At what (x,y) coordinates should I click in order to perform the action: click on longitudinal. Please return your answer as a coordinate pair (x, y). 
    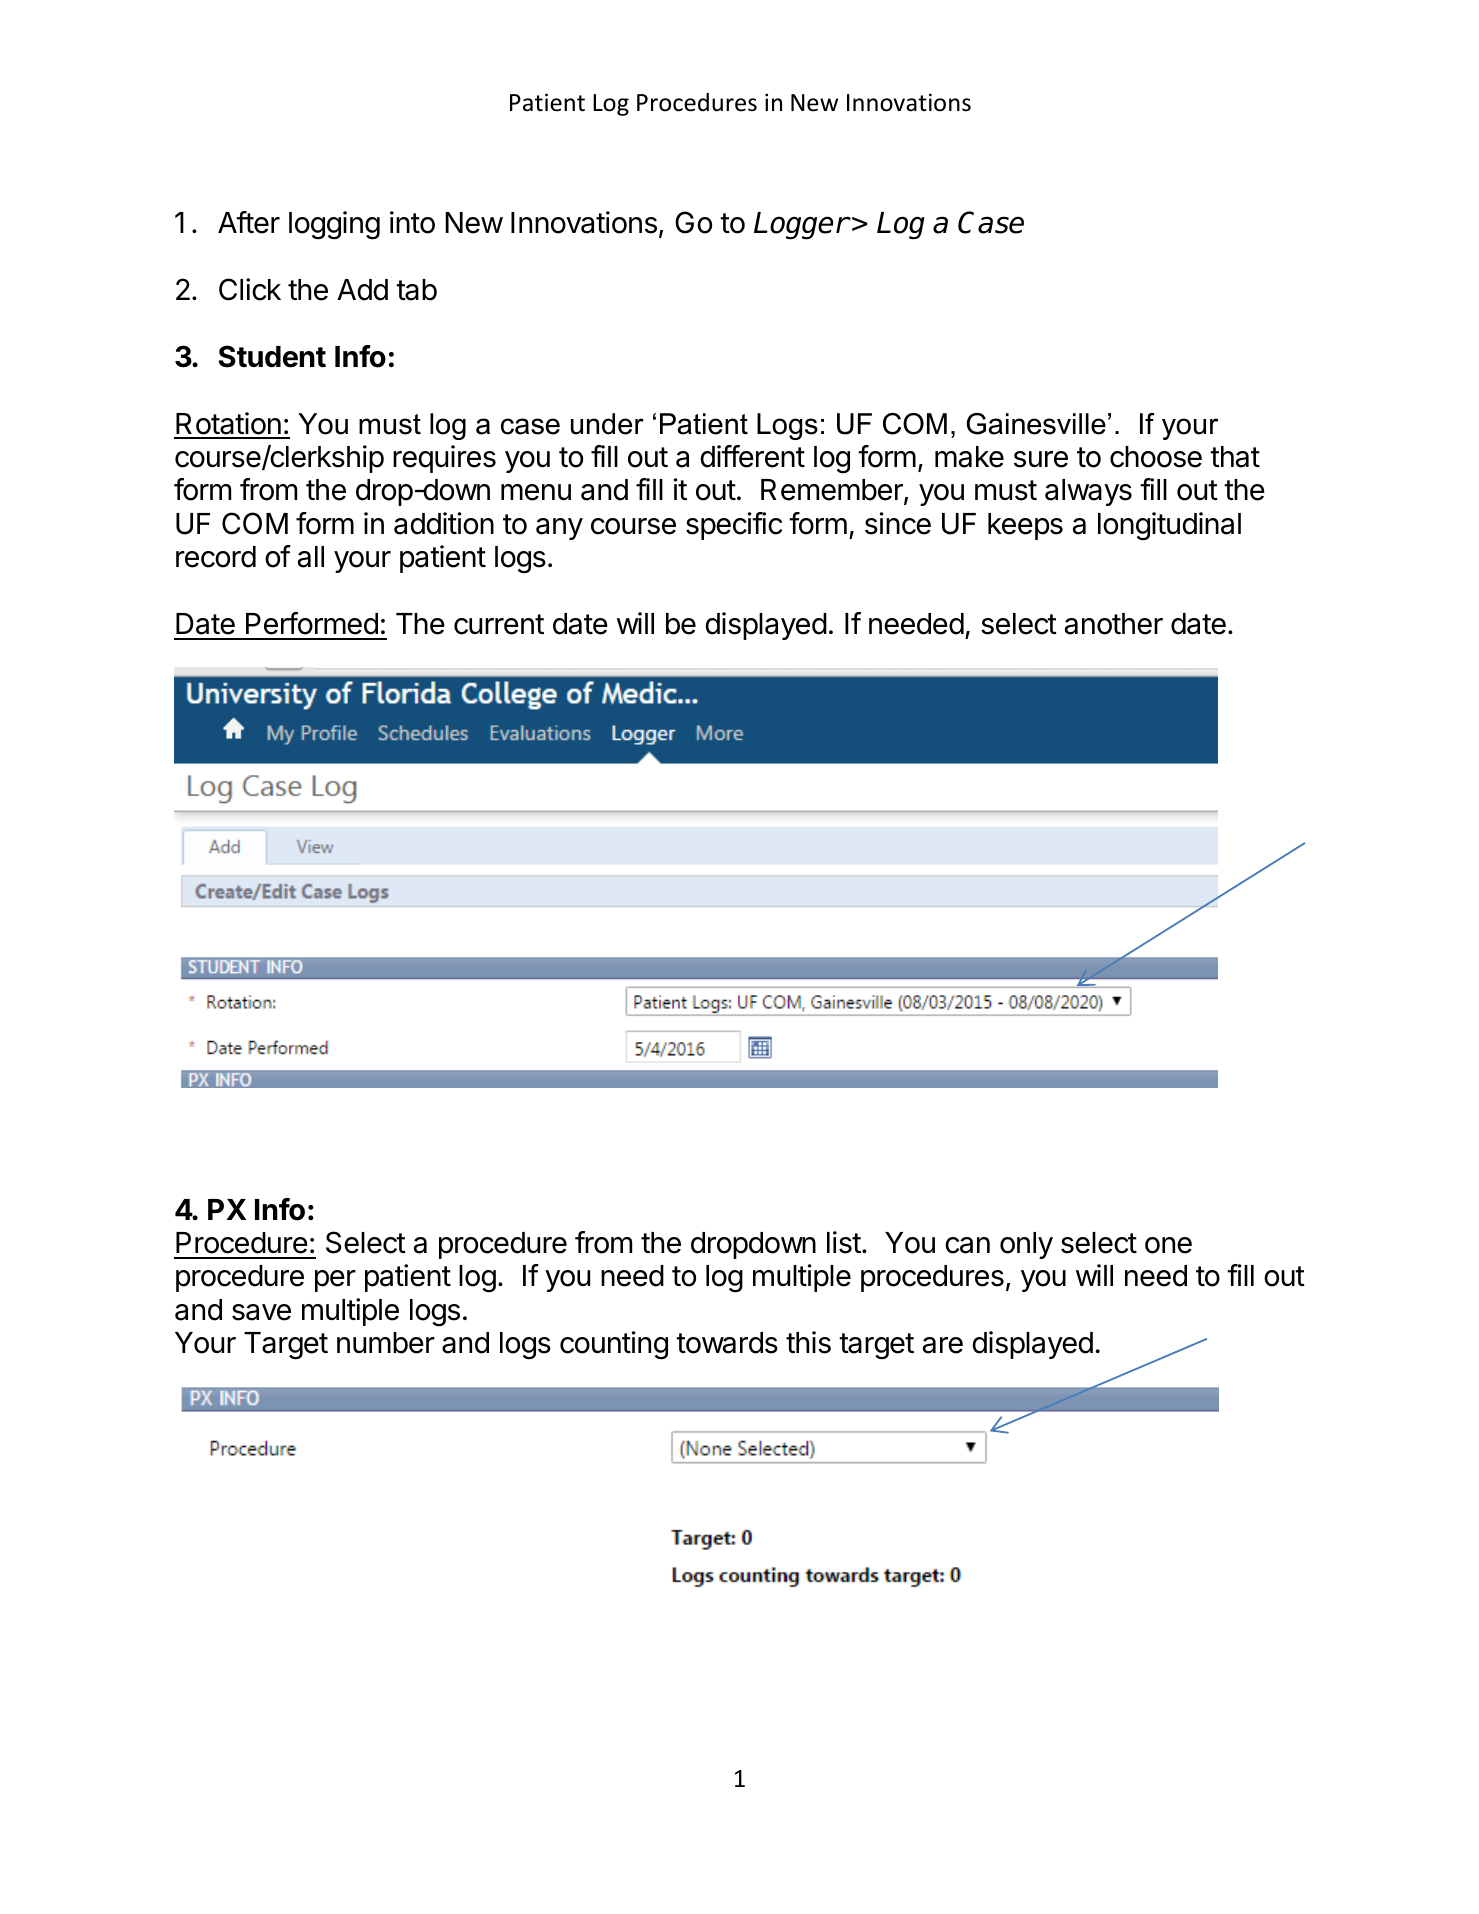
    Looking at the image, I should click on (1169, 526).
